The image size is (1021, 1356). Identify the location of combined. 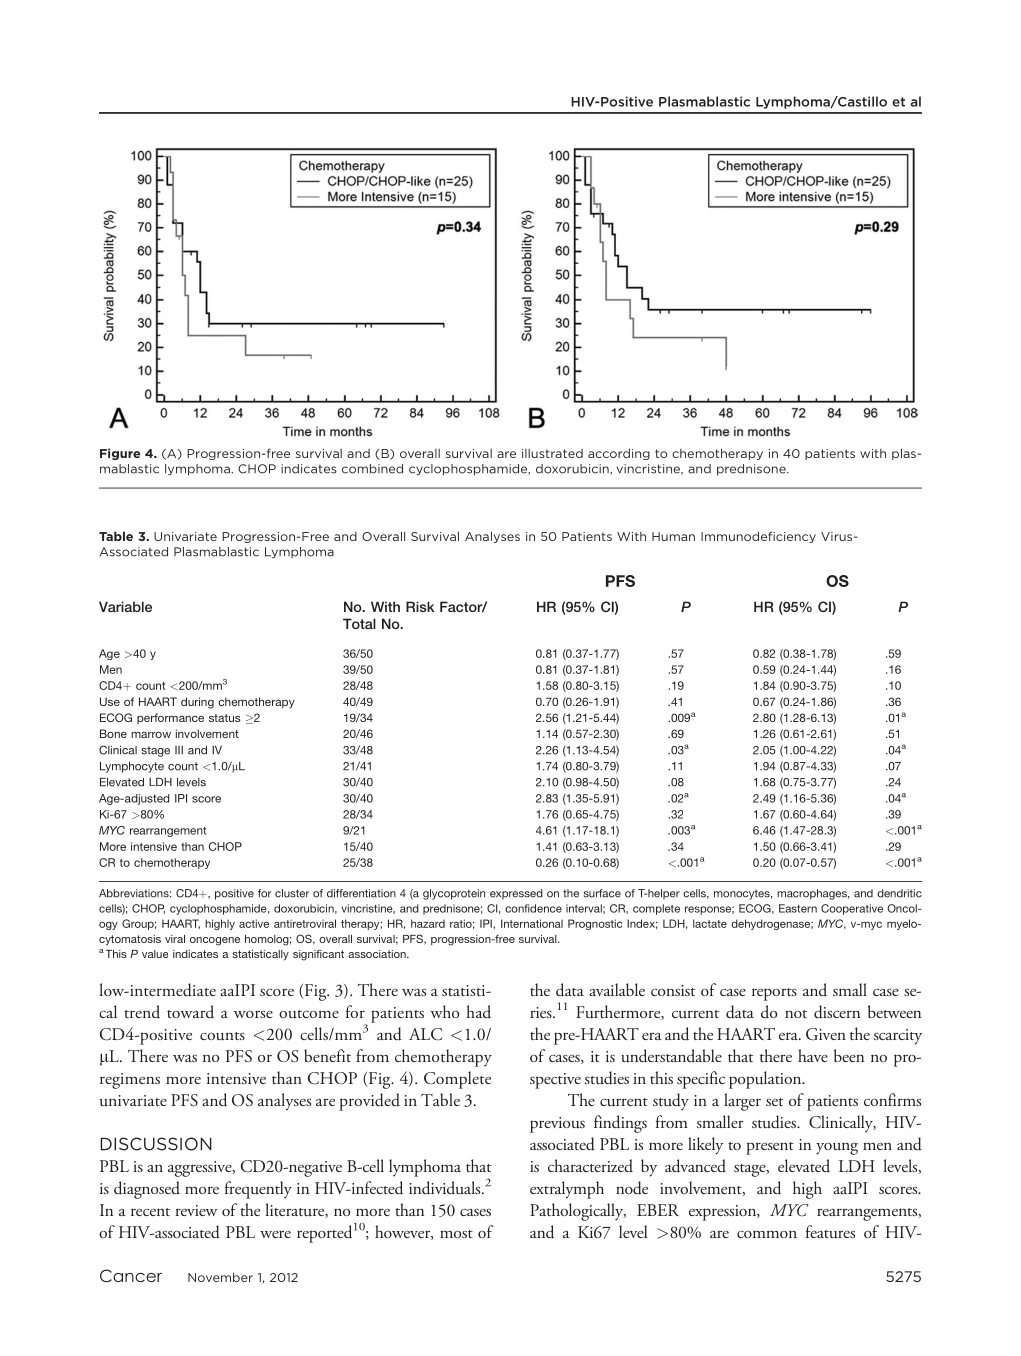
(372, 469).
